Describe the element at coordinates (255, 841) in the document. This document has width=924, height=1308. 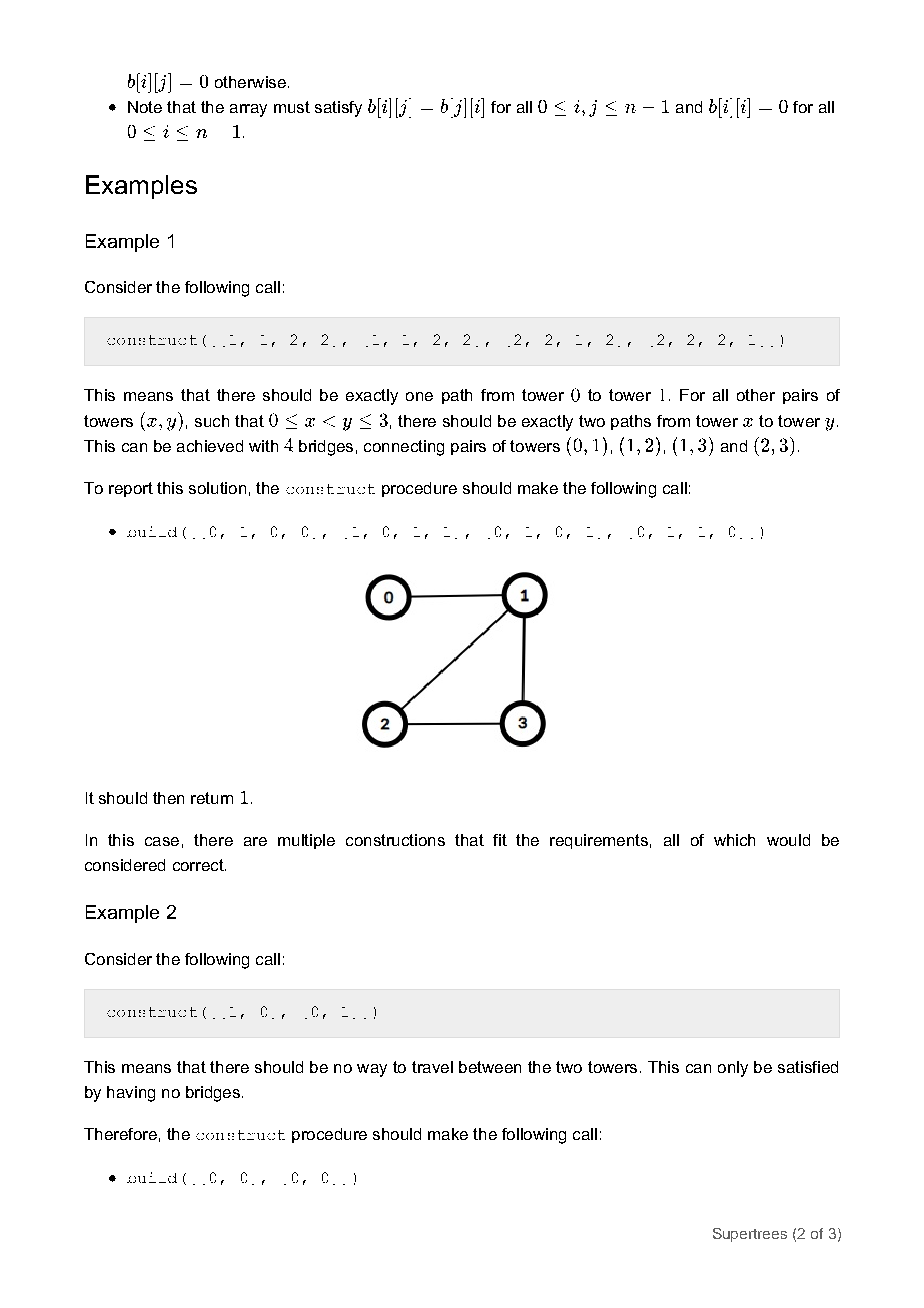
I see `are` at that location.
